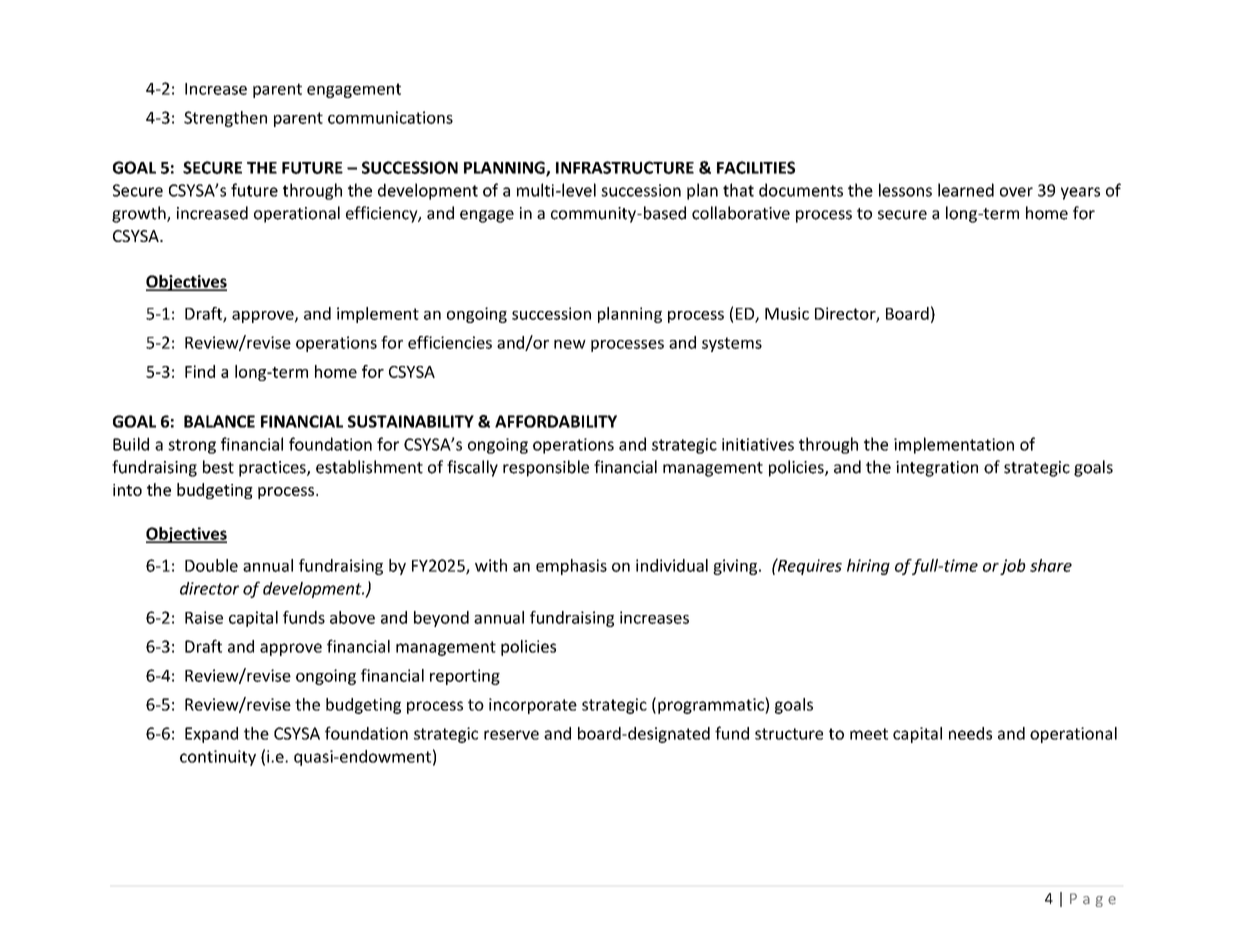 The height and width of the image is (952, 1233). I want to click on growth, so click(140, 214).
